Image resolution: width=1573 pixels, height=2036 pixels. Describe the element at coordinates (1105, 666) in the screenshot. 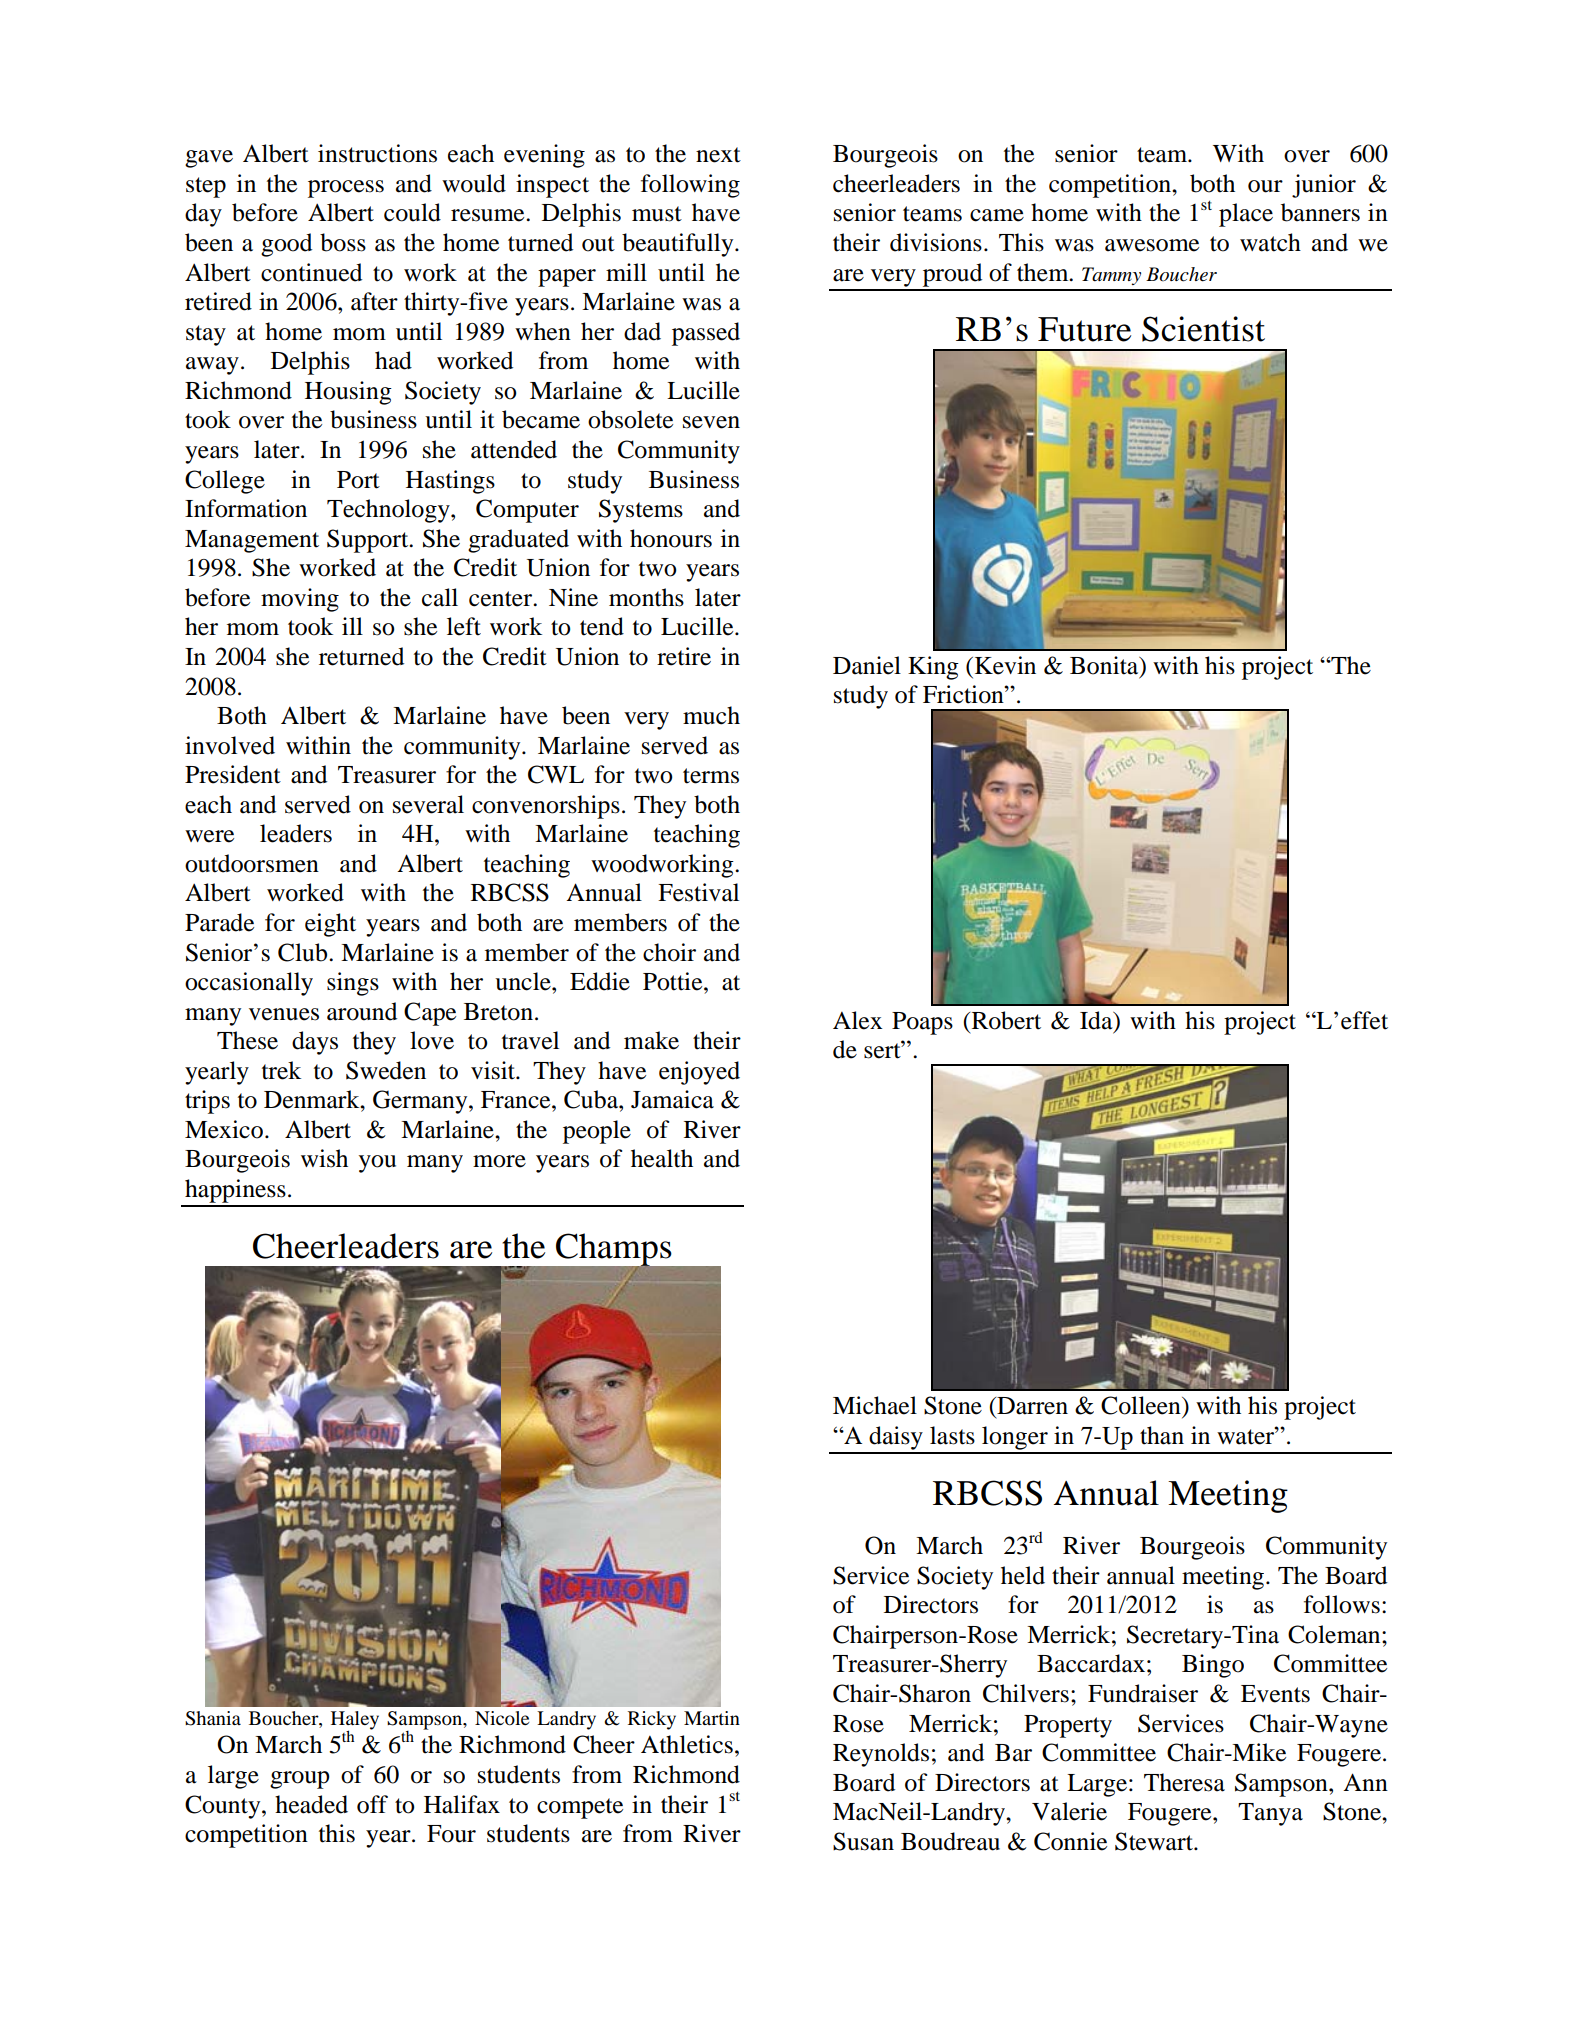

I see `Bonita` at that location.
